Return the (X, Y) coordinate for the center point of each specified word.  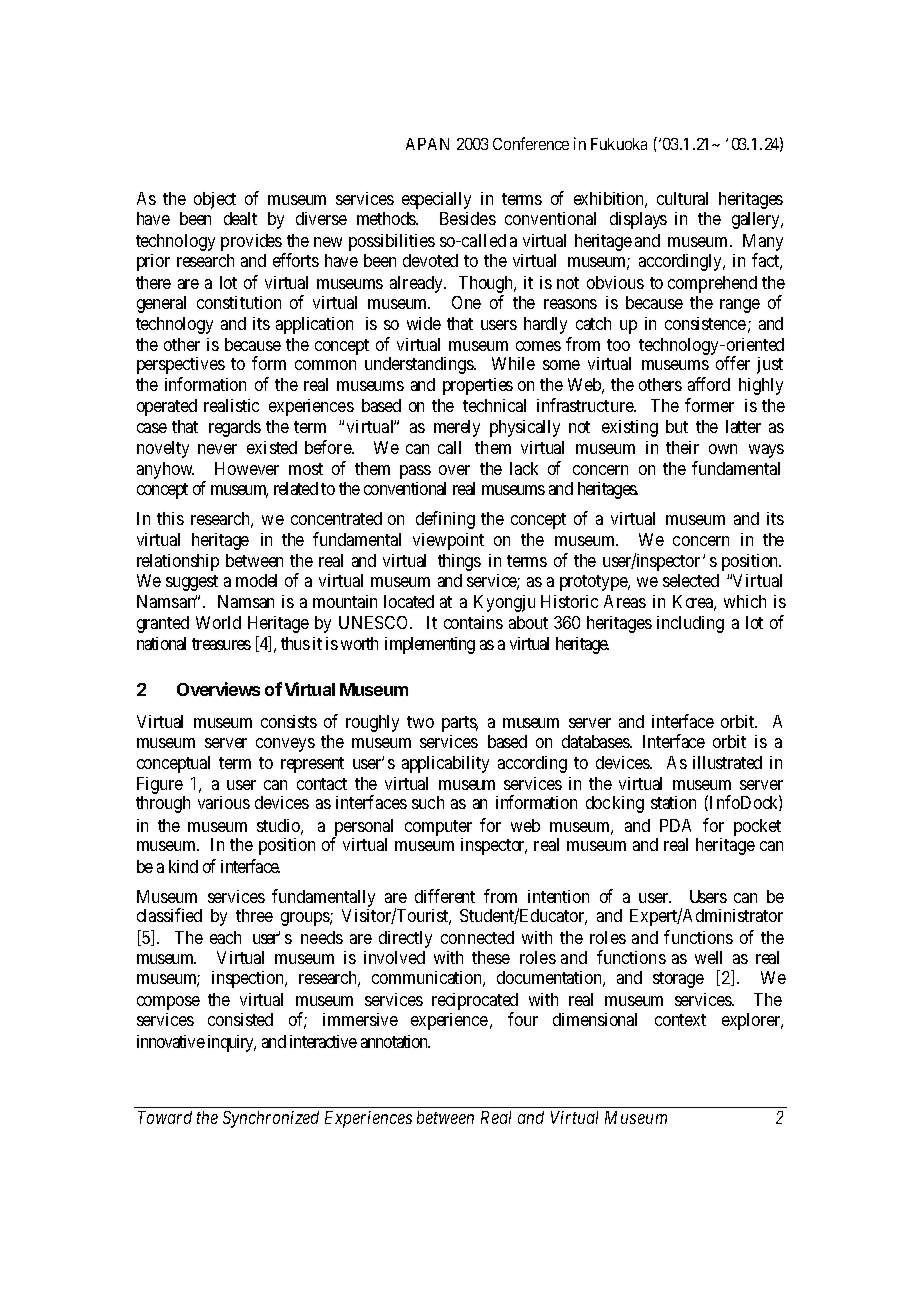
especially (436, 200)
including (690, 624)
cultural (682, 198)
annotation (395, 1041)
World (218, 622)
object (215, 200)
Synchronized (271, 1119)
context (680, 1020)
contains (473, 622)
